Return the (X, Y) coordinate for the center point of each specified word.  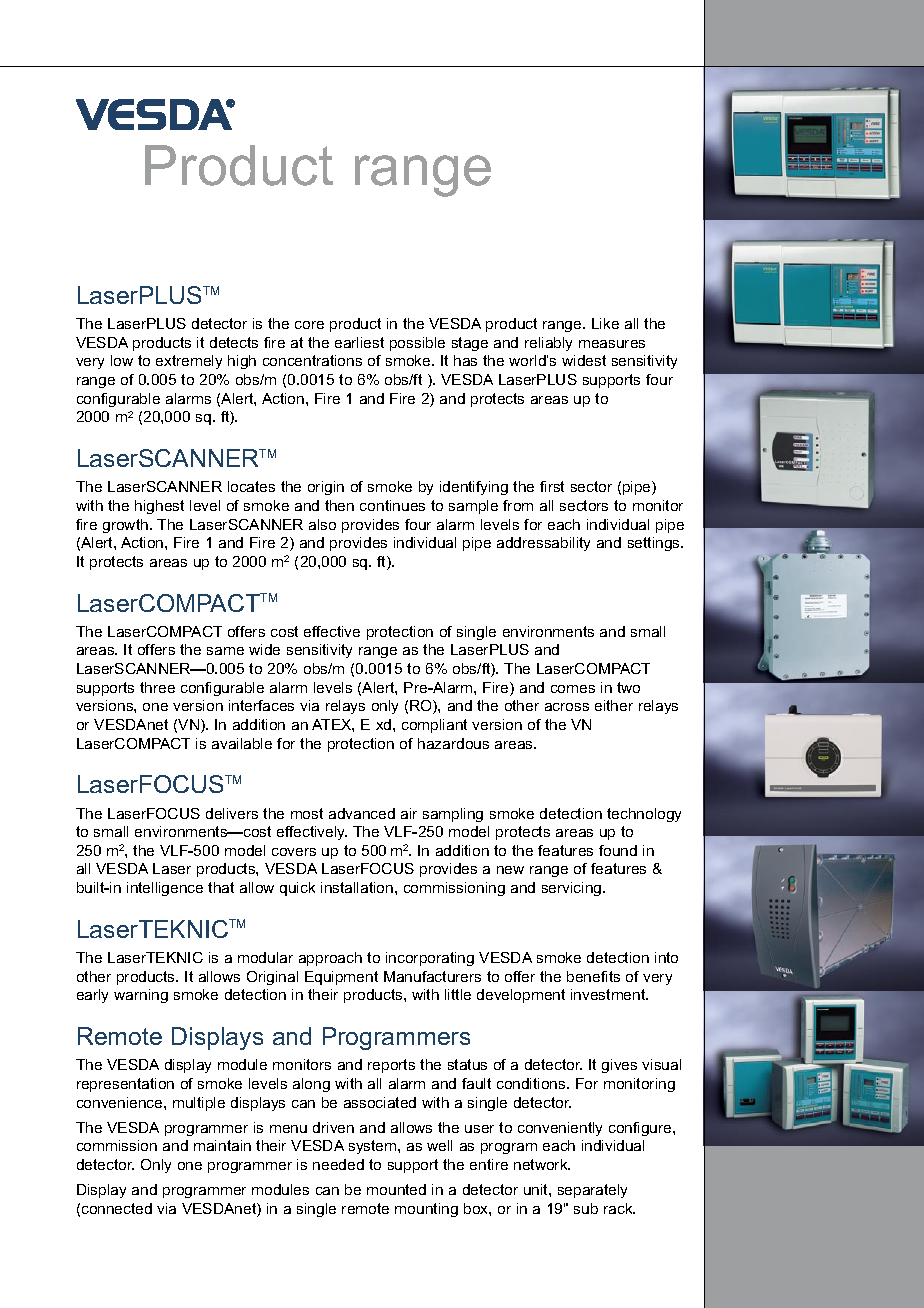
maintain (222, 1145)
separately (592, 1191)
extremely (189, 362)
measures (612, 344)
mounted (396, 1189)
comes (573, 689)
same (225, 651)
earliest (359, 342)
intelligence (165, 889)
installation (357, 887)
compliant (434, 726)
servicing (573, 889)
